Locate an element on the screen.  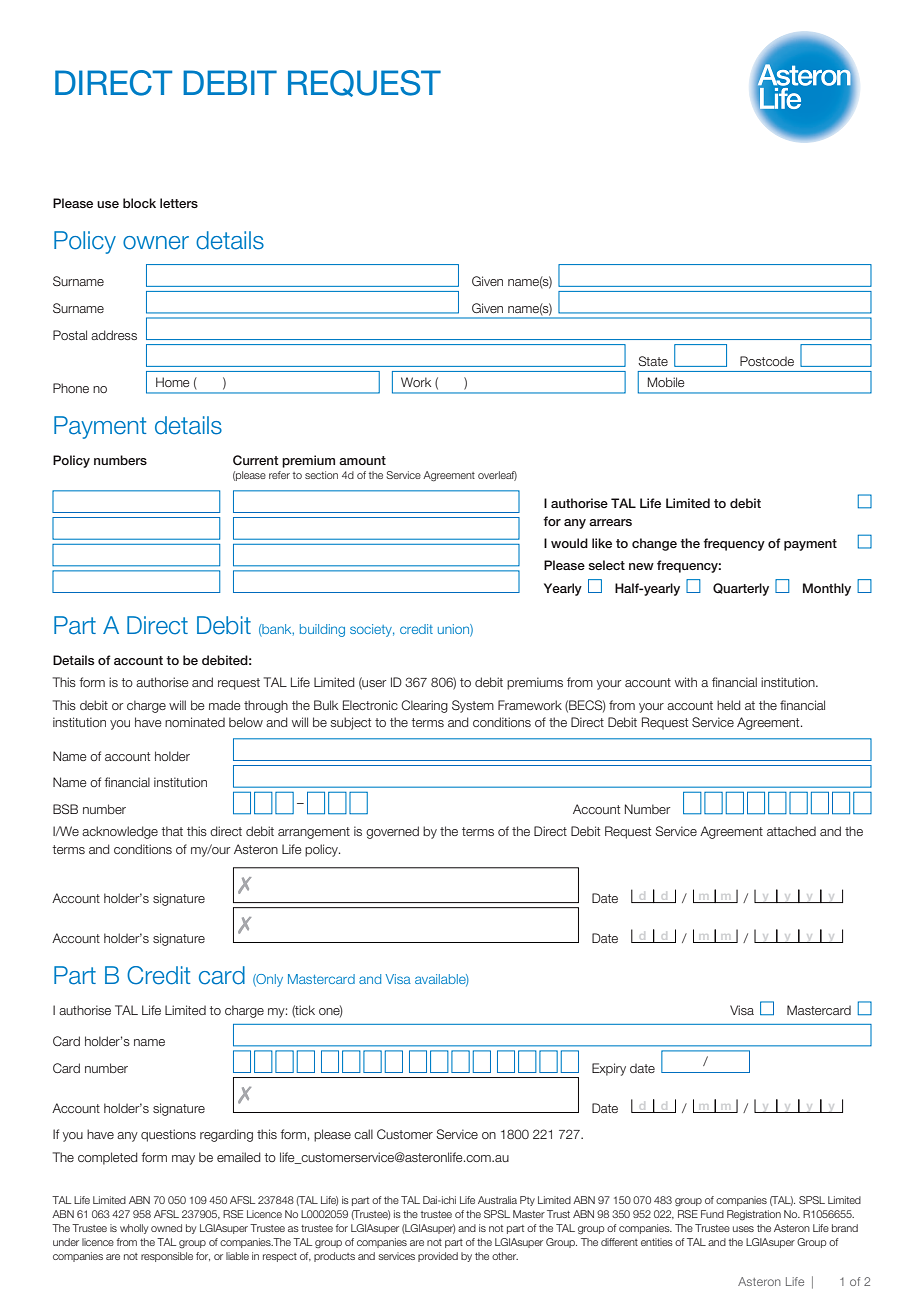
would is located at coordinates (569, 543).
